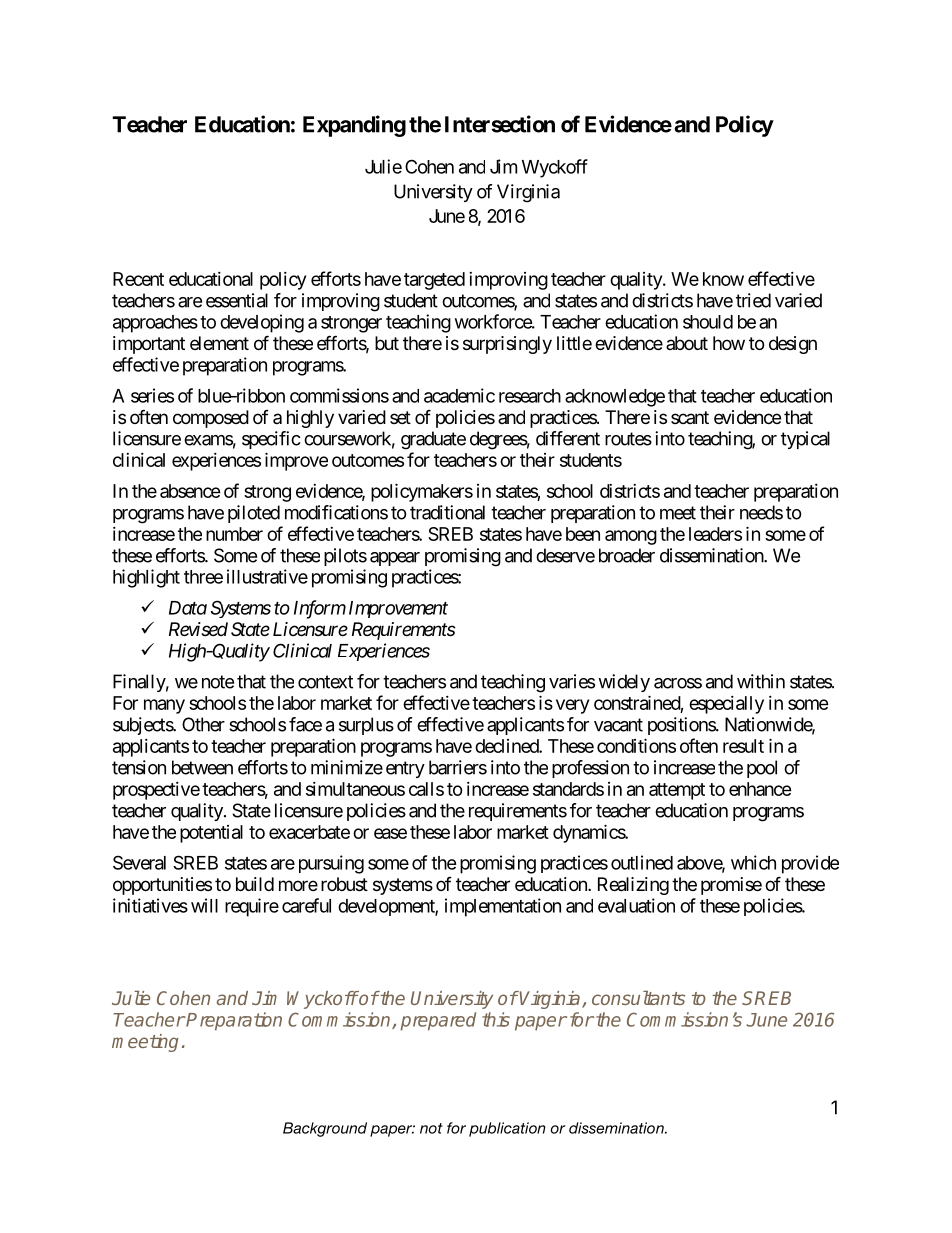 The width and height of the image is (952, 1233). Describe the element at coordinates (760, 789) in the image. I see `enhance` at that location.
